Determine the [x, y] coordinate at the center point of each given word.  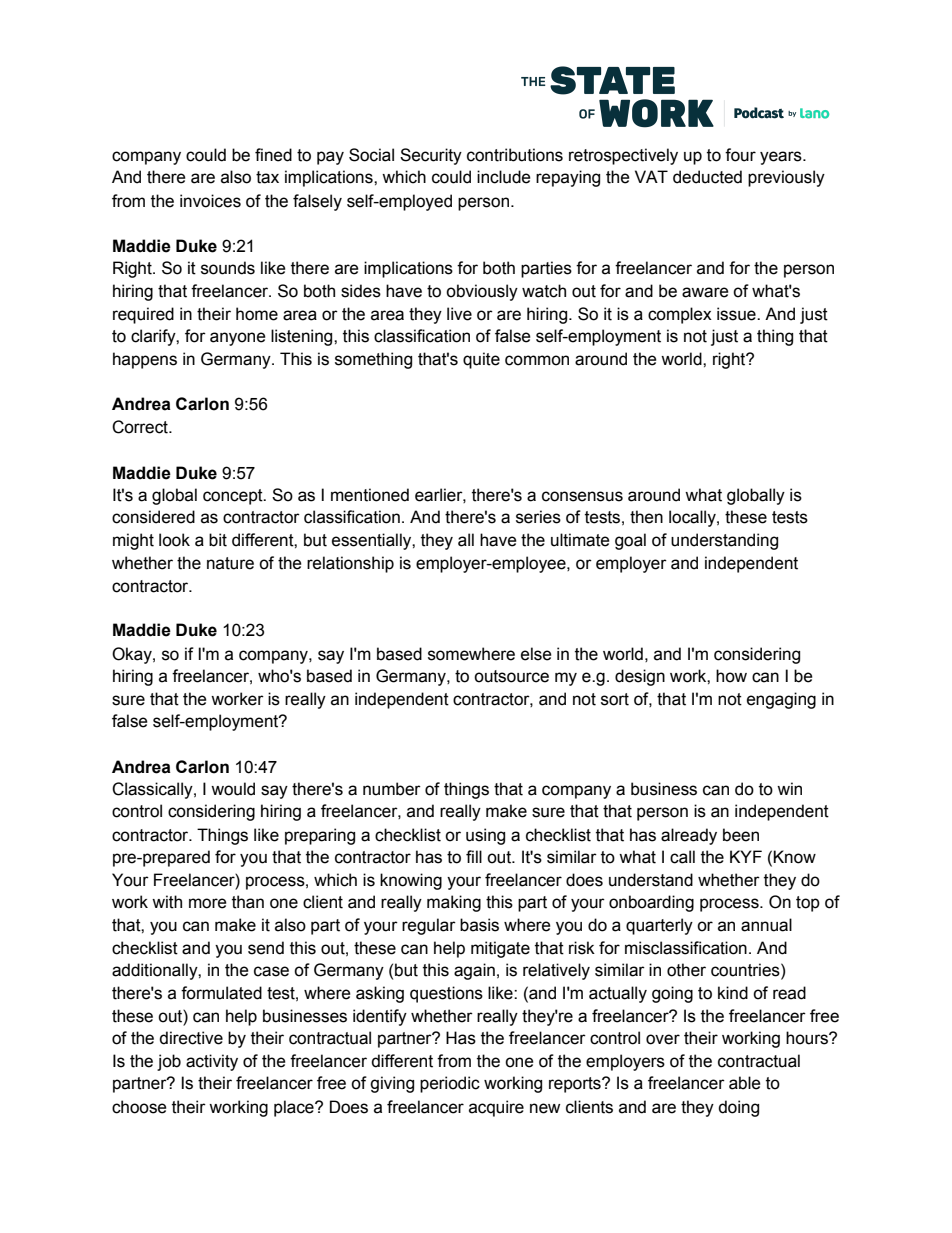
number [392, 789]
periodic [450, 1084]
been [741, 835]
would [233, 789]
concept [234, 497]
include [504, 177]
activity [212, 1062]
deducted [707, 177]
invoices [210, 201]
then [646, 517]
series [538, 517]
